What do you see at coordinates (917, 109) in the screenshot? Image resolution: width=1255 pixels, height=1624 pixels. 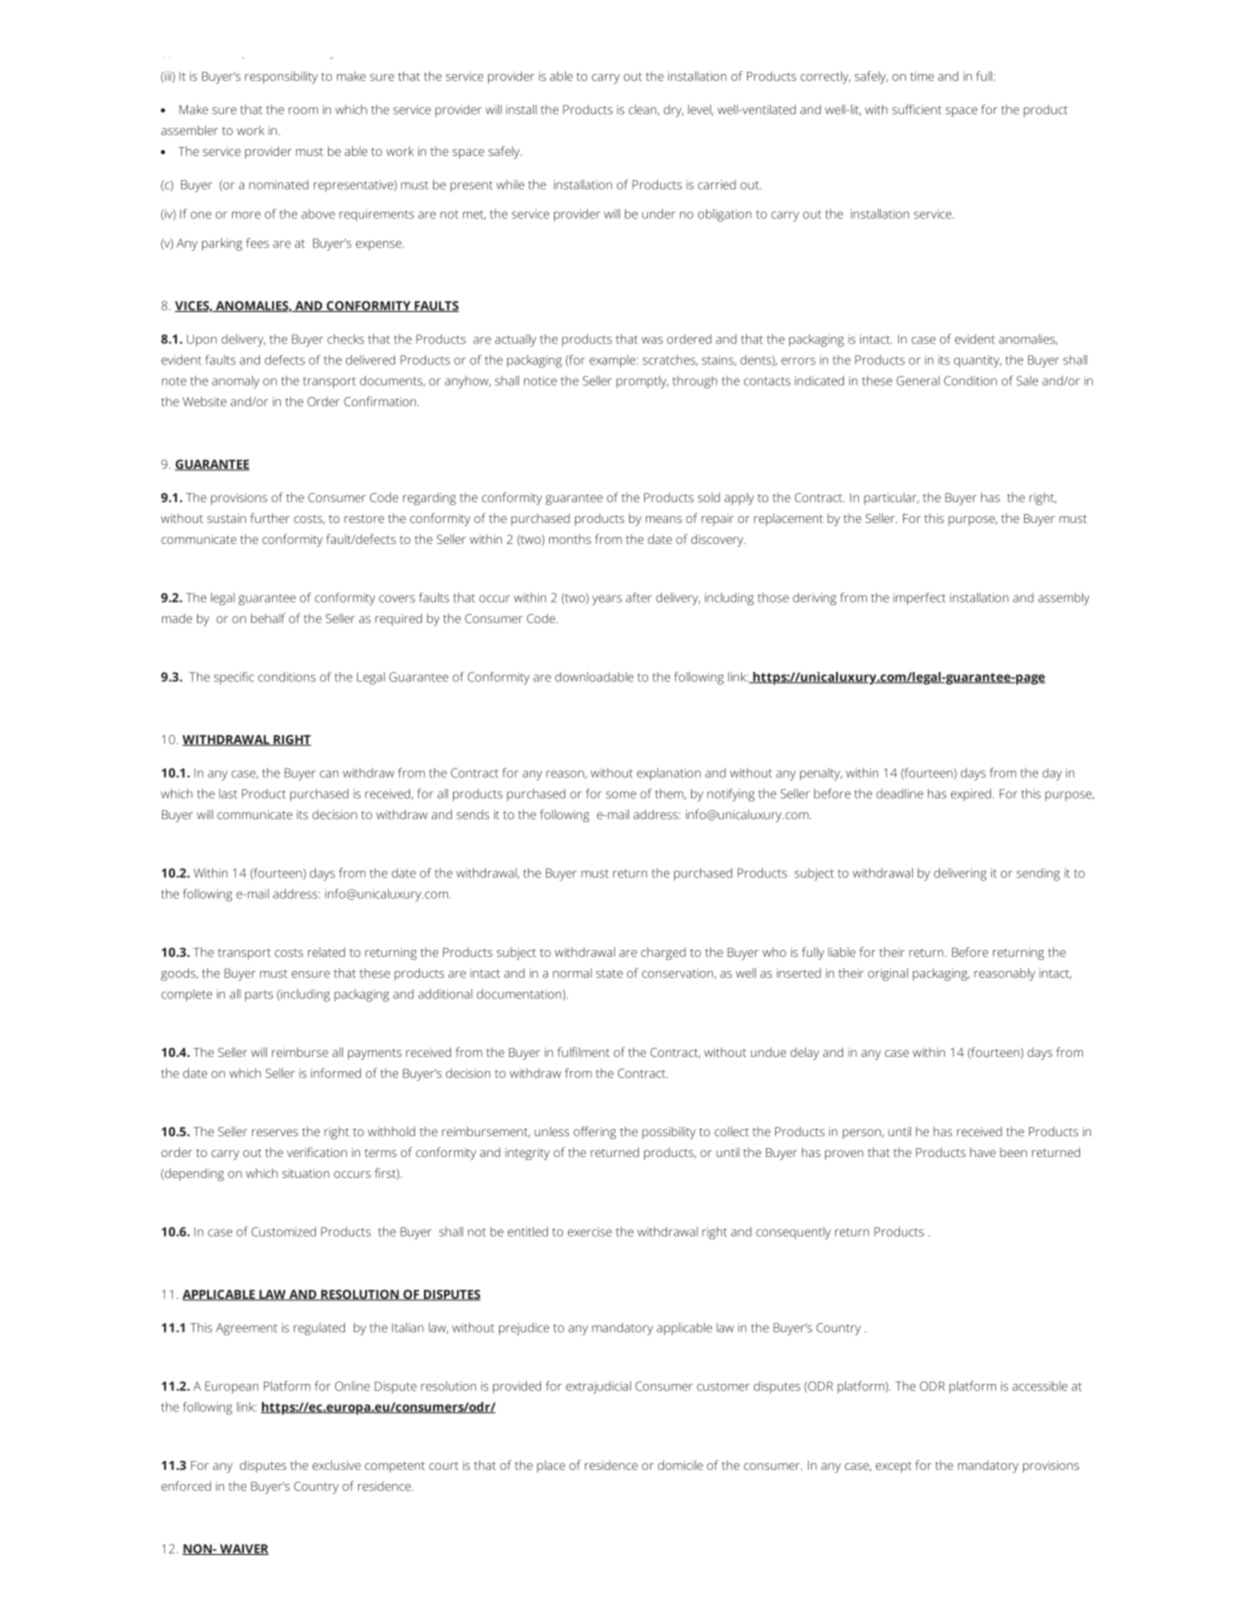 I see `sufficient` at bounding box center [917, 109].
